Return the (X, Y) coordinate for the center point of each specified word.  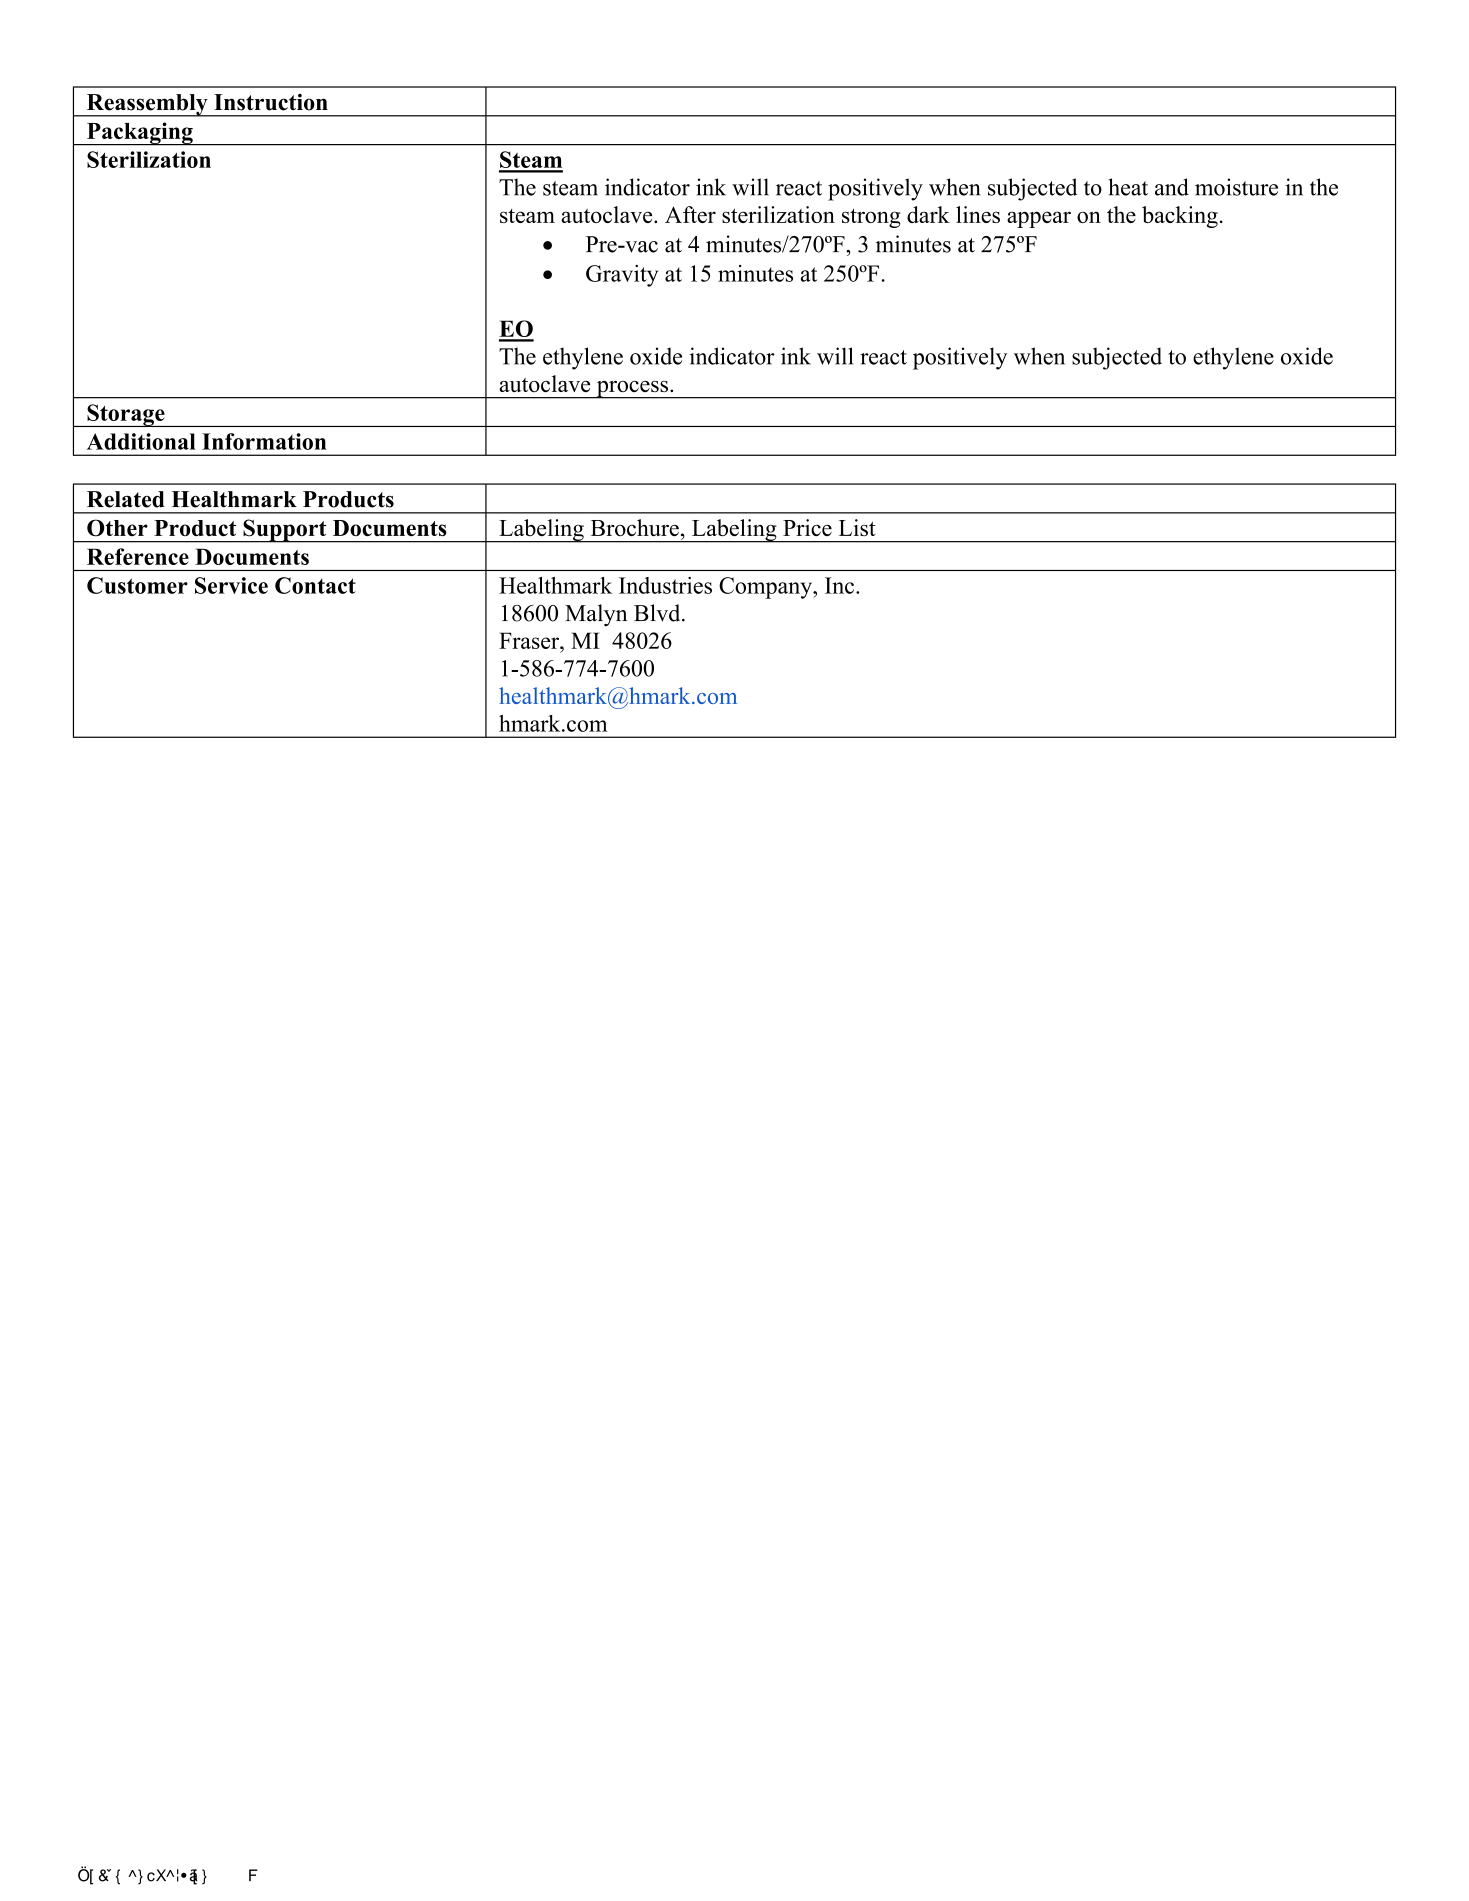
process (632, 390)
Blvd (658, 613)
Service (231, 585)
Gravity (622, 276)
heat (1128, 187)
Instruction (271, 102)
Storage (126, 415)
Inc (841, 585)
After (690, 214)
